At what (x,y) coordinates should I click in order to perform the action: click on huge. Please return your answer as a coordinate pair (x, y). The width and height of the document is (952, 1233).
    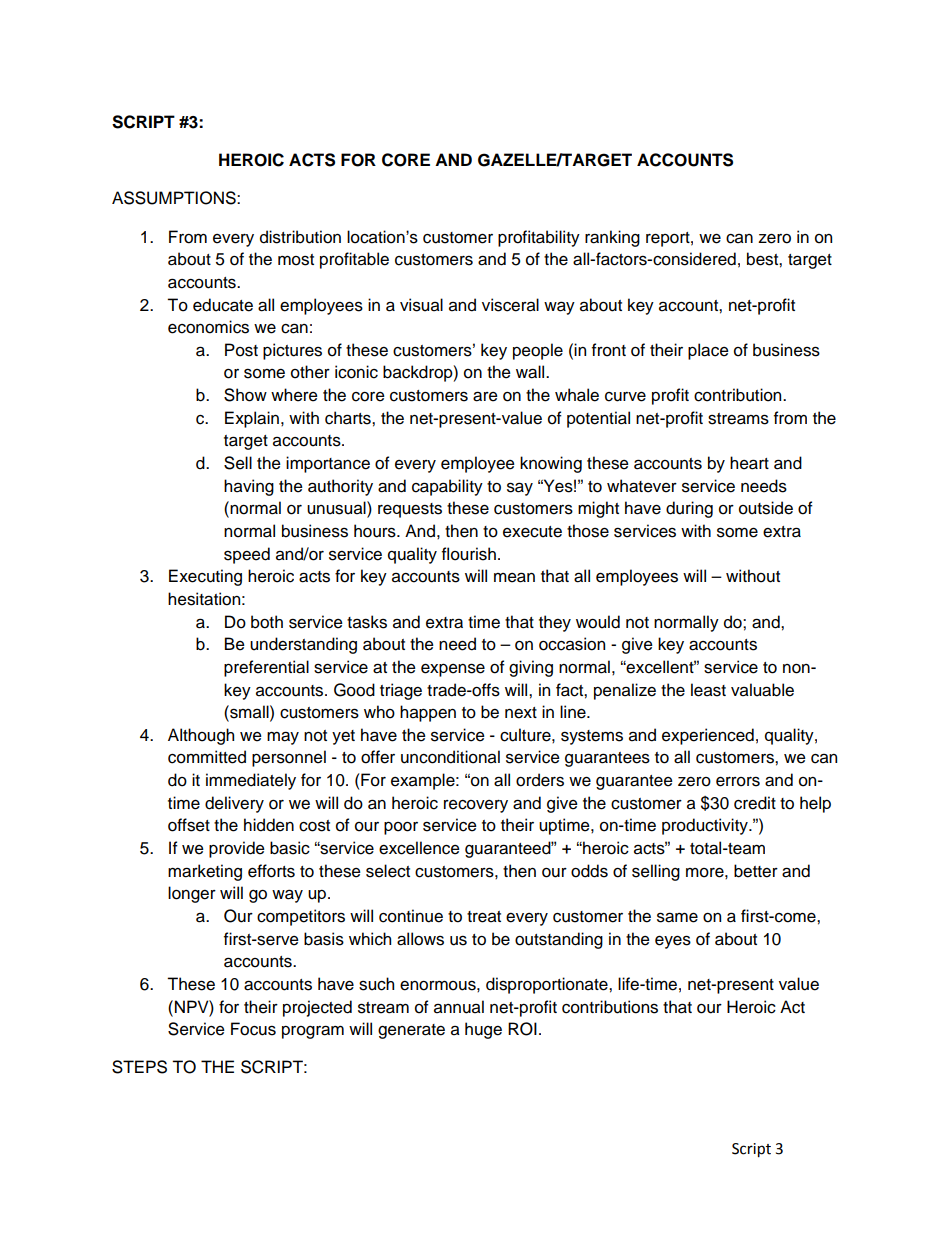
    Looking at the image, I should click on (483, 1030).
